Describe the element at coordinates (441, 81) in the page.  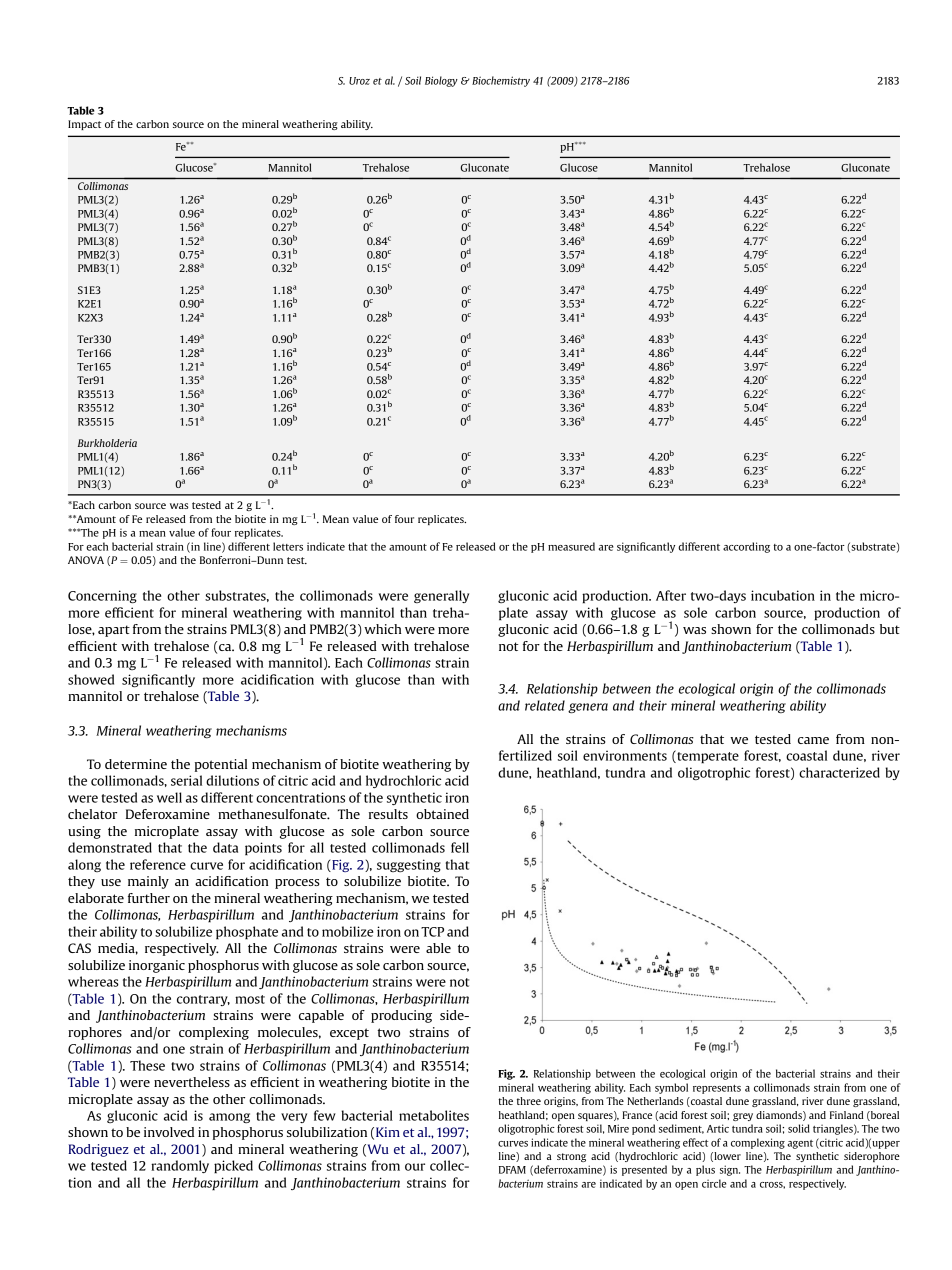
I see `Biology` at that location.
